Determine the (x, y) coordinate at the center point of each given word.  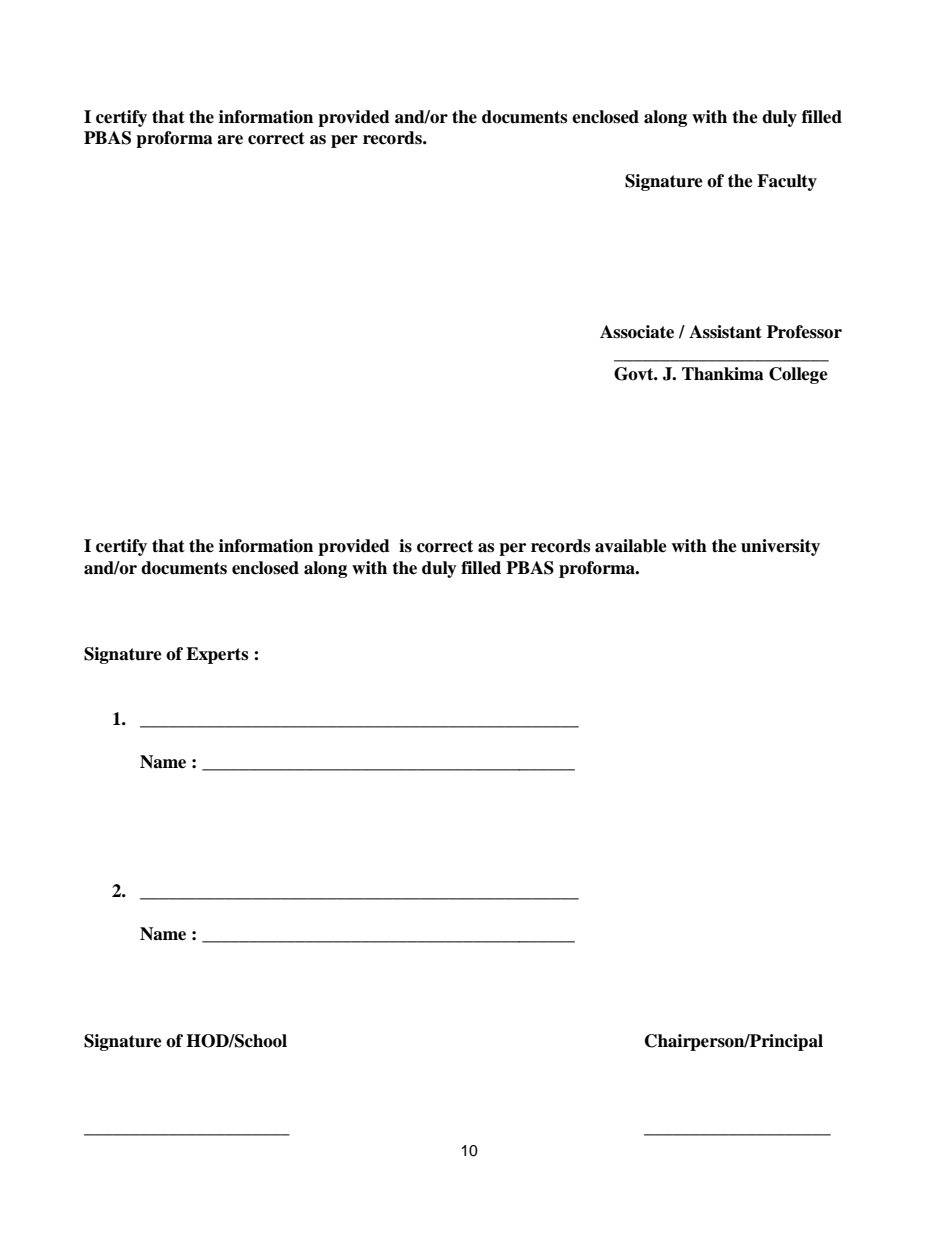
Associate (637, 332)
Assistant (725, 332)
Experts (217, 655)
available (631, 546)
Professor (804, 332)
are (230, 140)
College (798, 375)
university (780, 547)
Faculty (787, 182)
